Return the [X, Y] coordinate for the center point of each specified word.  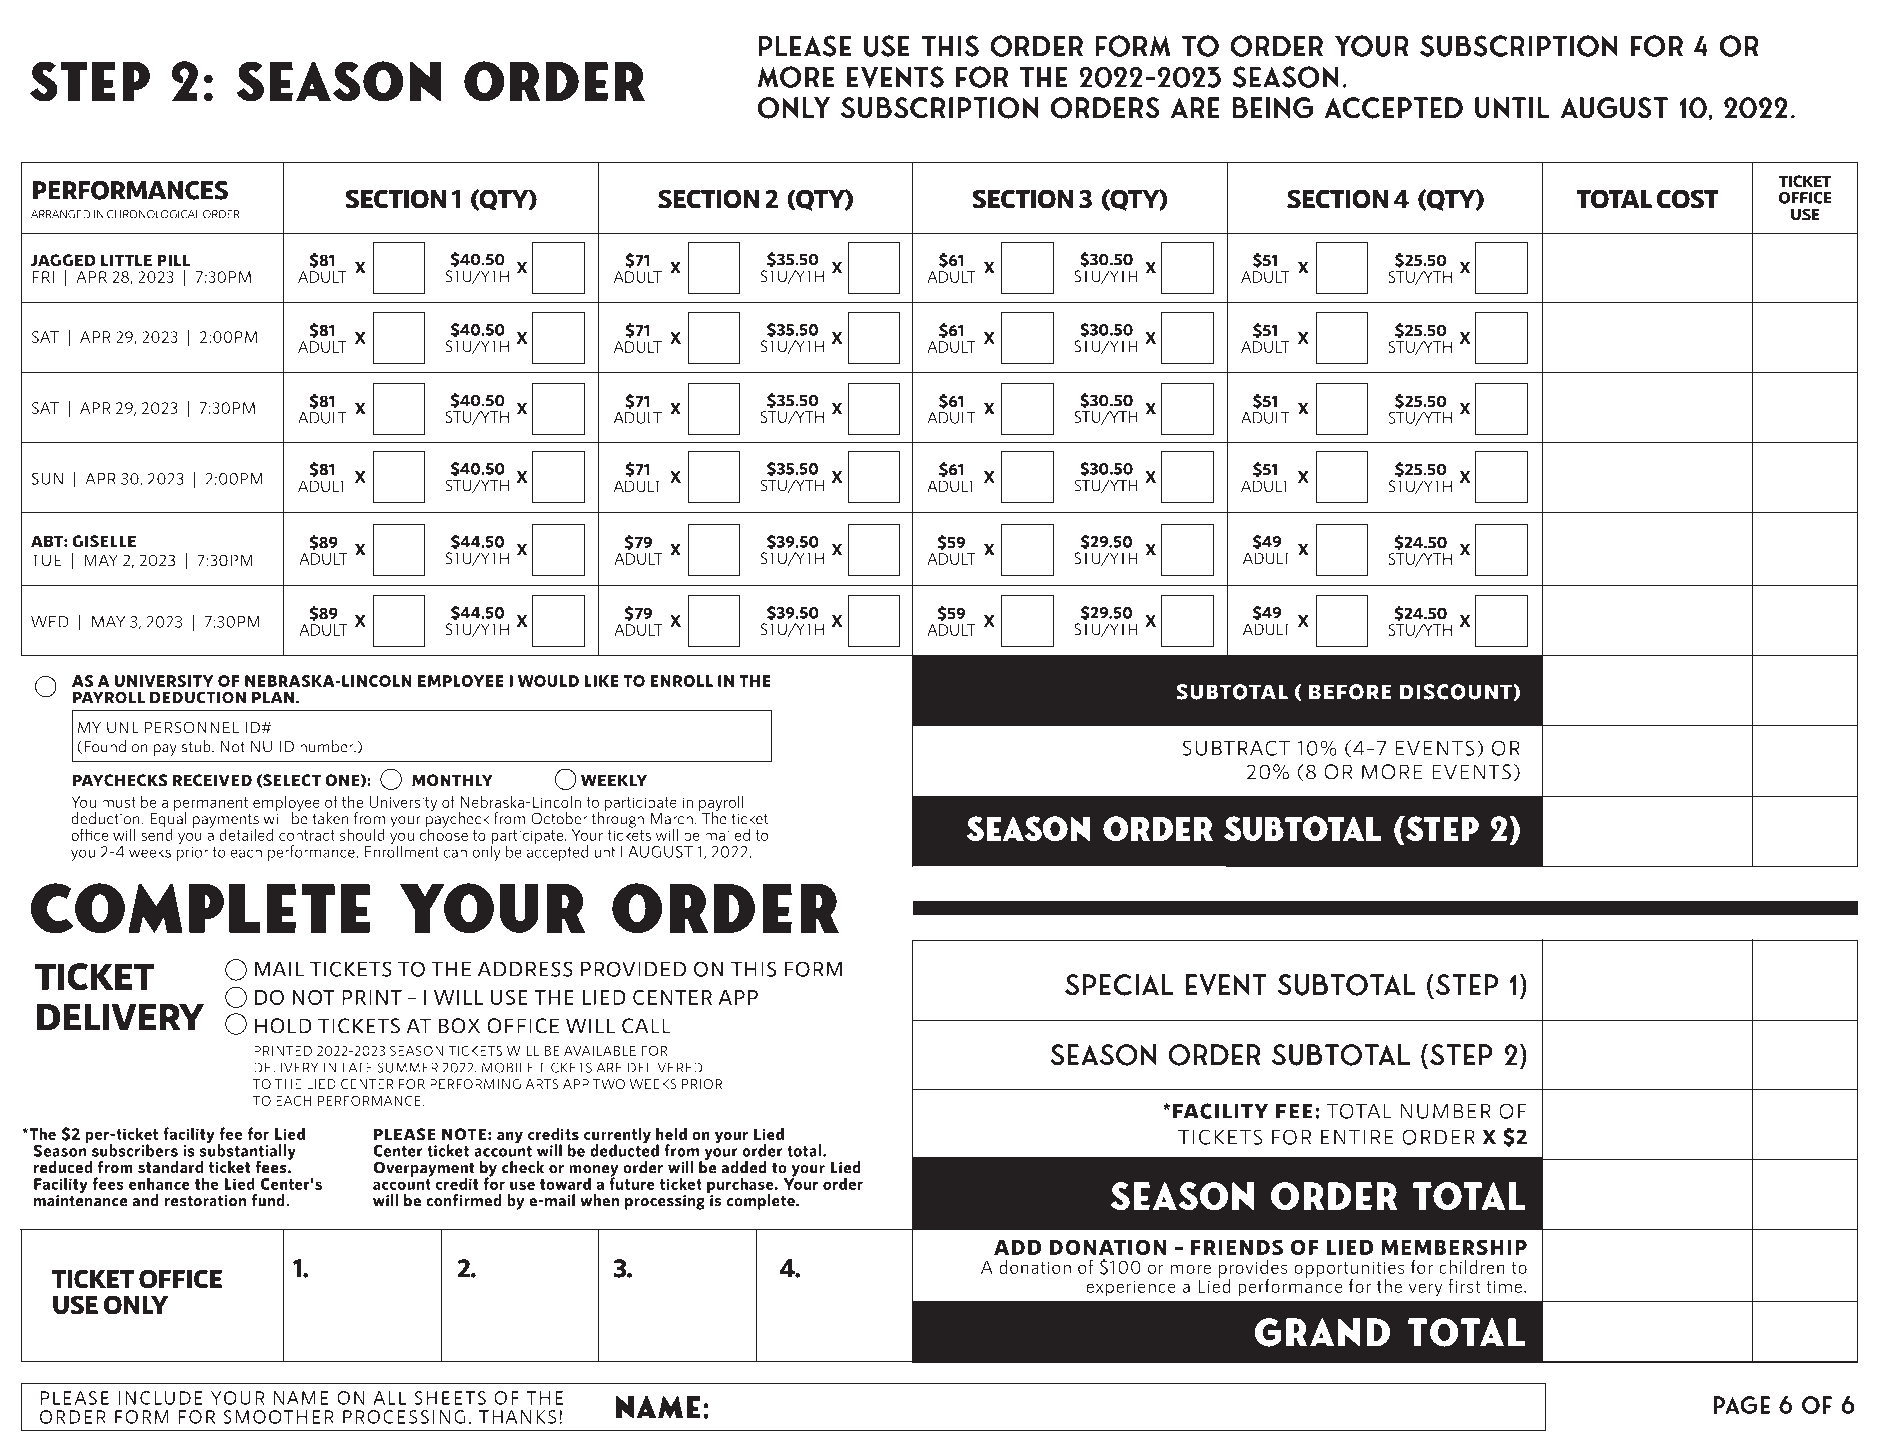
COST [1688, 199]
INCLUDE [161, 1398]
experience [1131, 1289]
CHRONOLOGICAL [153, 214]
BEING [1272, 108]
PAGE [1741, 1405]
